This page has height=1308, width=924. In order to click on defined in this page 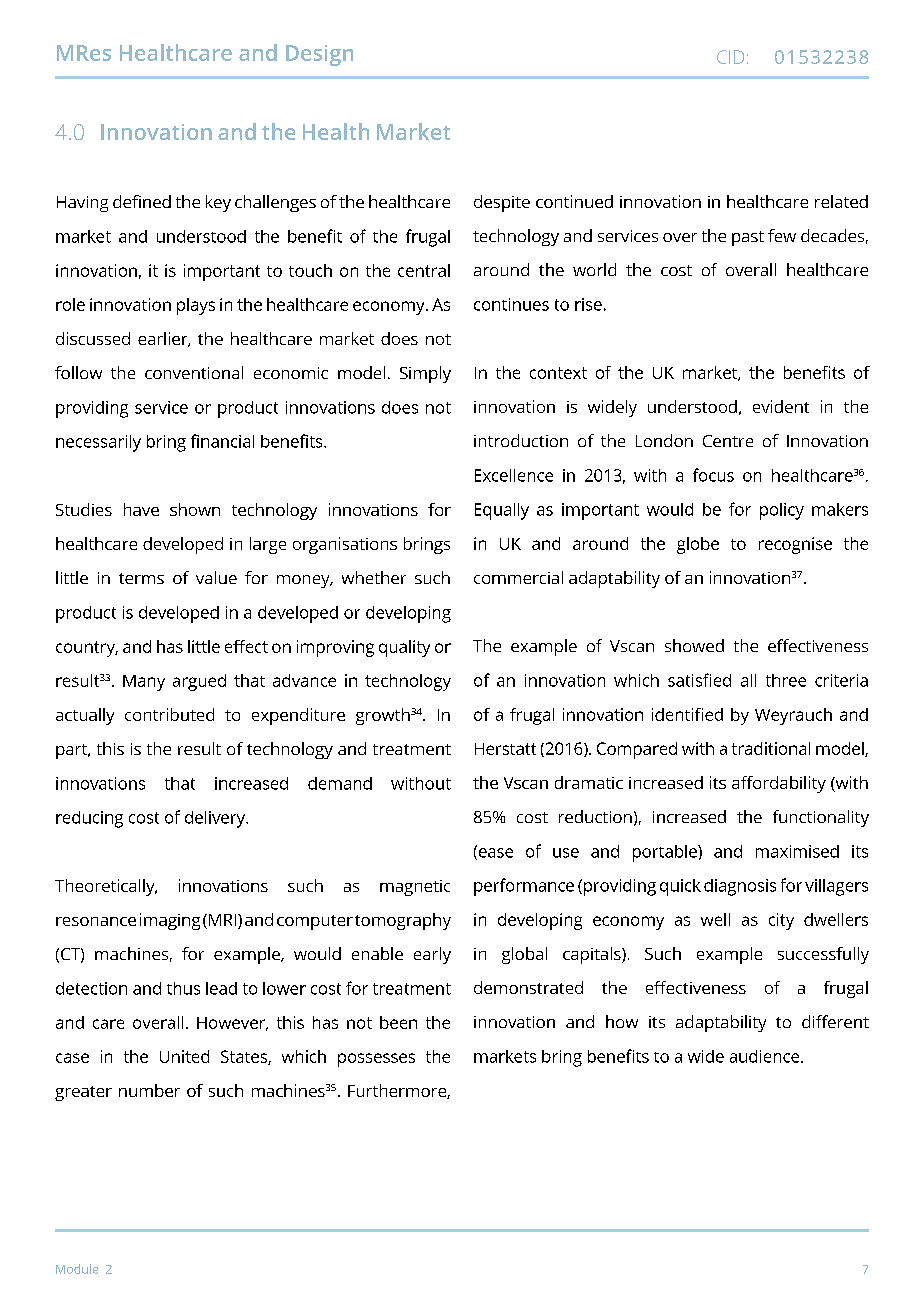, I will do `click(142, 201)`.
